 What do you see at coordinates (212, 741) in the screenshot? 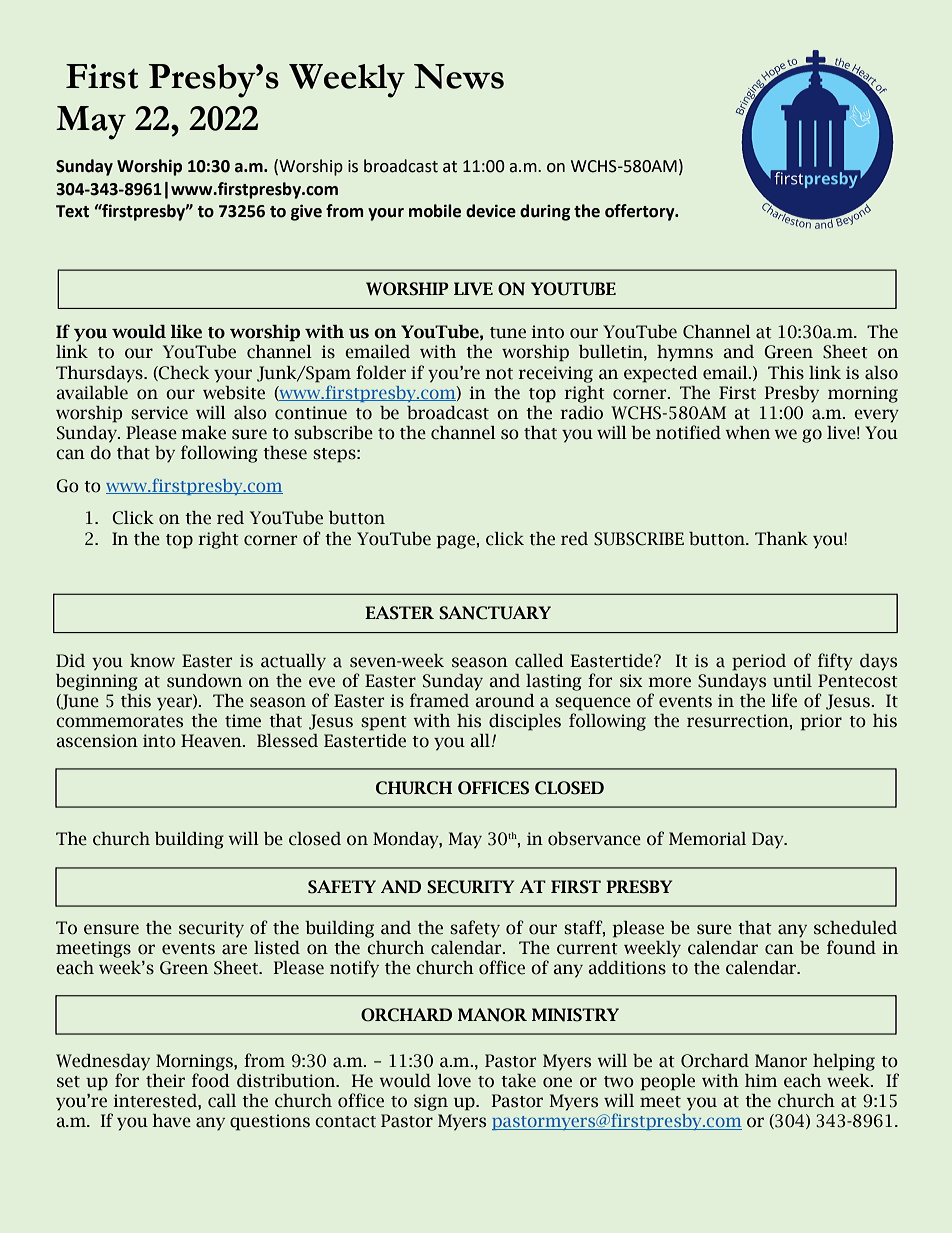
I see `Heaven` at bounding box center [212, 741].
